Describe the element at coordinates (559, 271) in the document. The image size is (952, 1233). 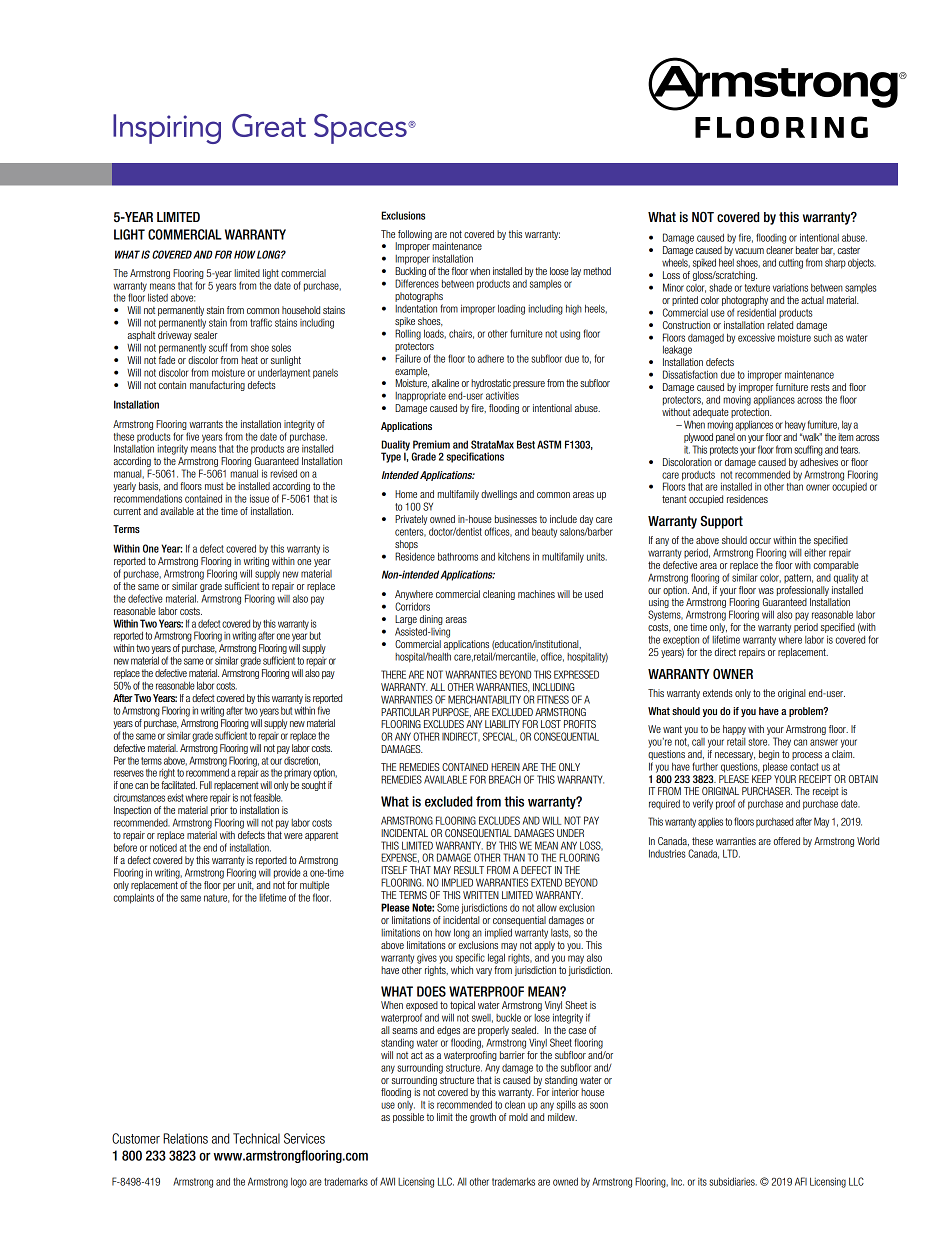
I see `loose` at that location.
